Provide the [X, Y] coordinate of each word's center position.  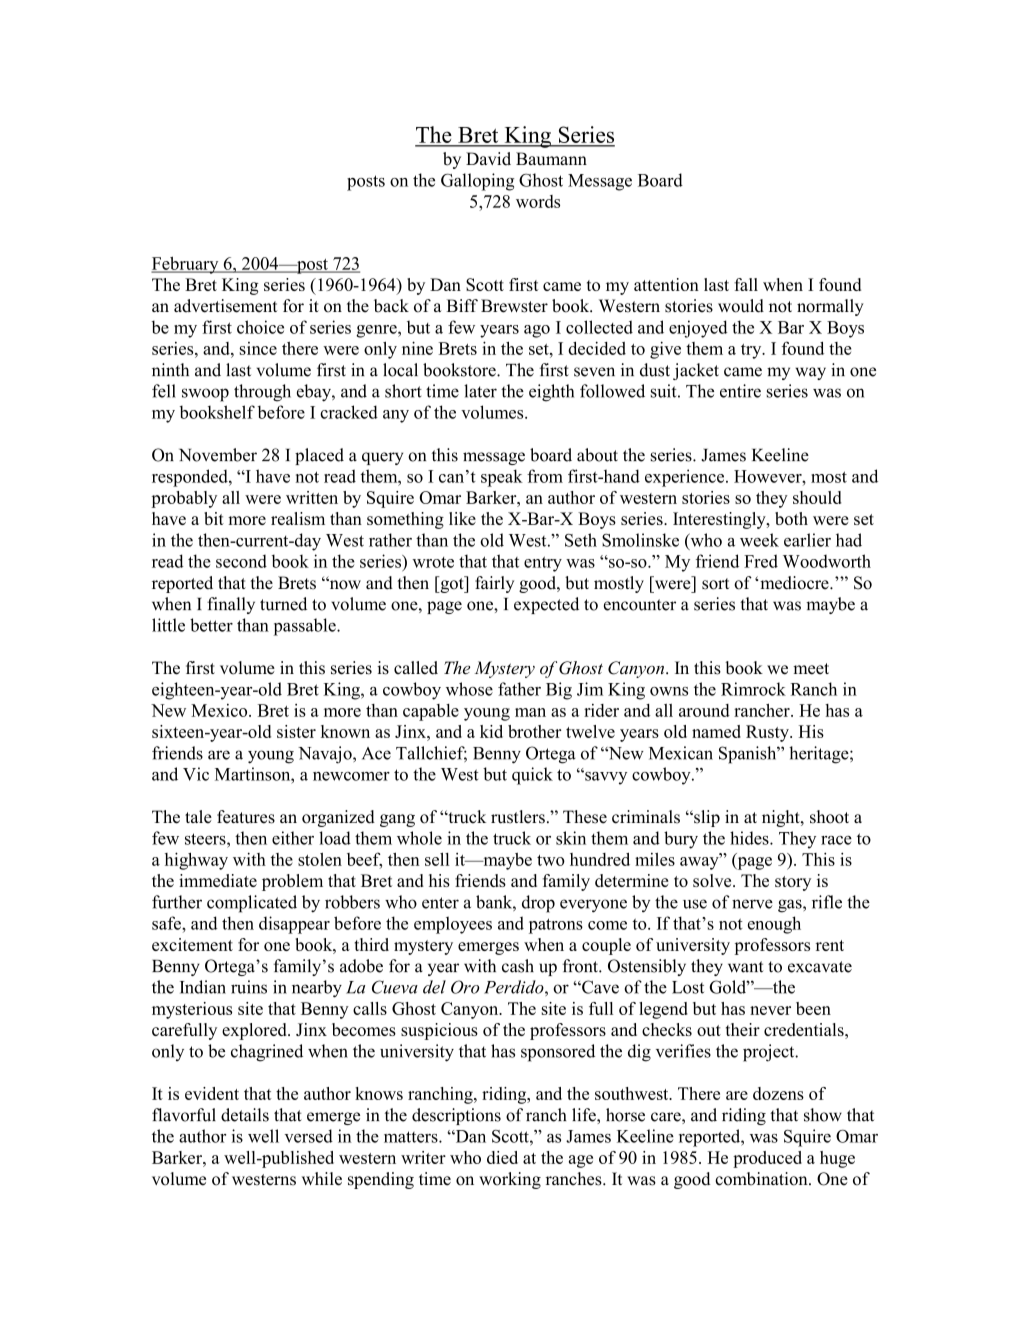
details [245, 1115]
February [186, 265]
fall [746, 284]
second [241, 561]
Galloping [477, 182]
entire [740, 391]
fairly [494, 584]
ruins [249, 987]
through [262, 393]
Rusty [768, 733]
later [480, 391]
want [745, 967]
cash [518, 966]
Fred [761, 561]
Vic [196, 774]
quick [532, 776]
